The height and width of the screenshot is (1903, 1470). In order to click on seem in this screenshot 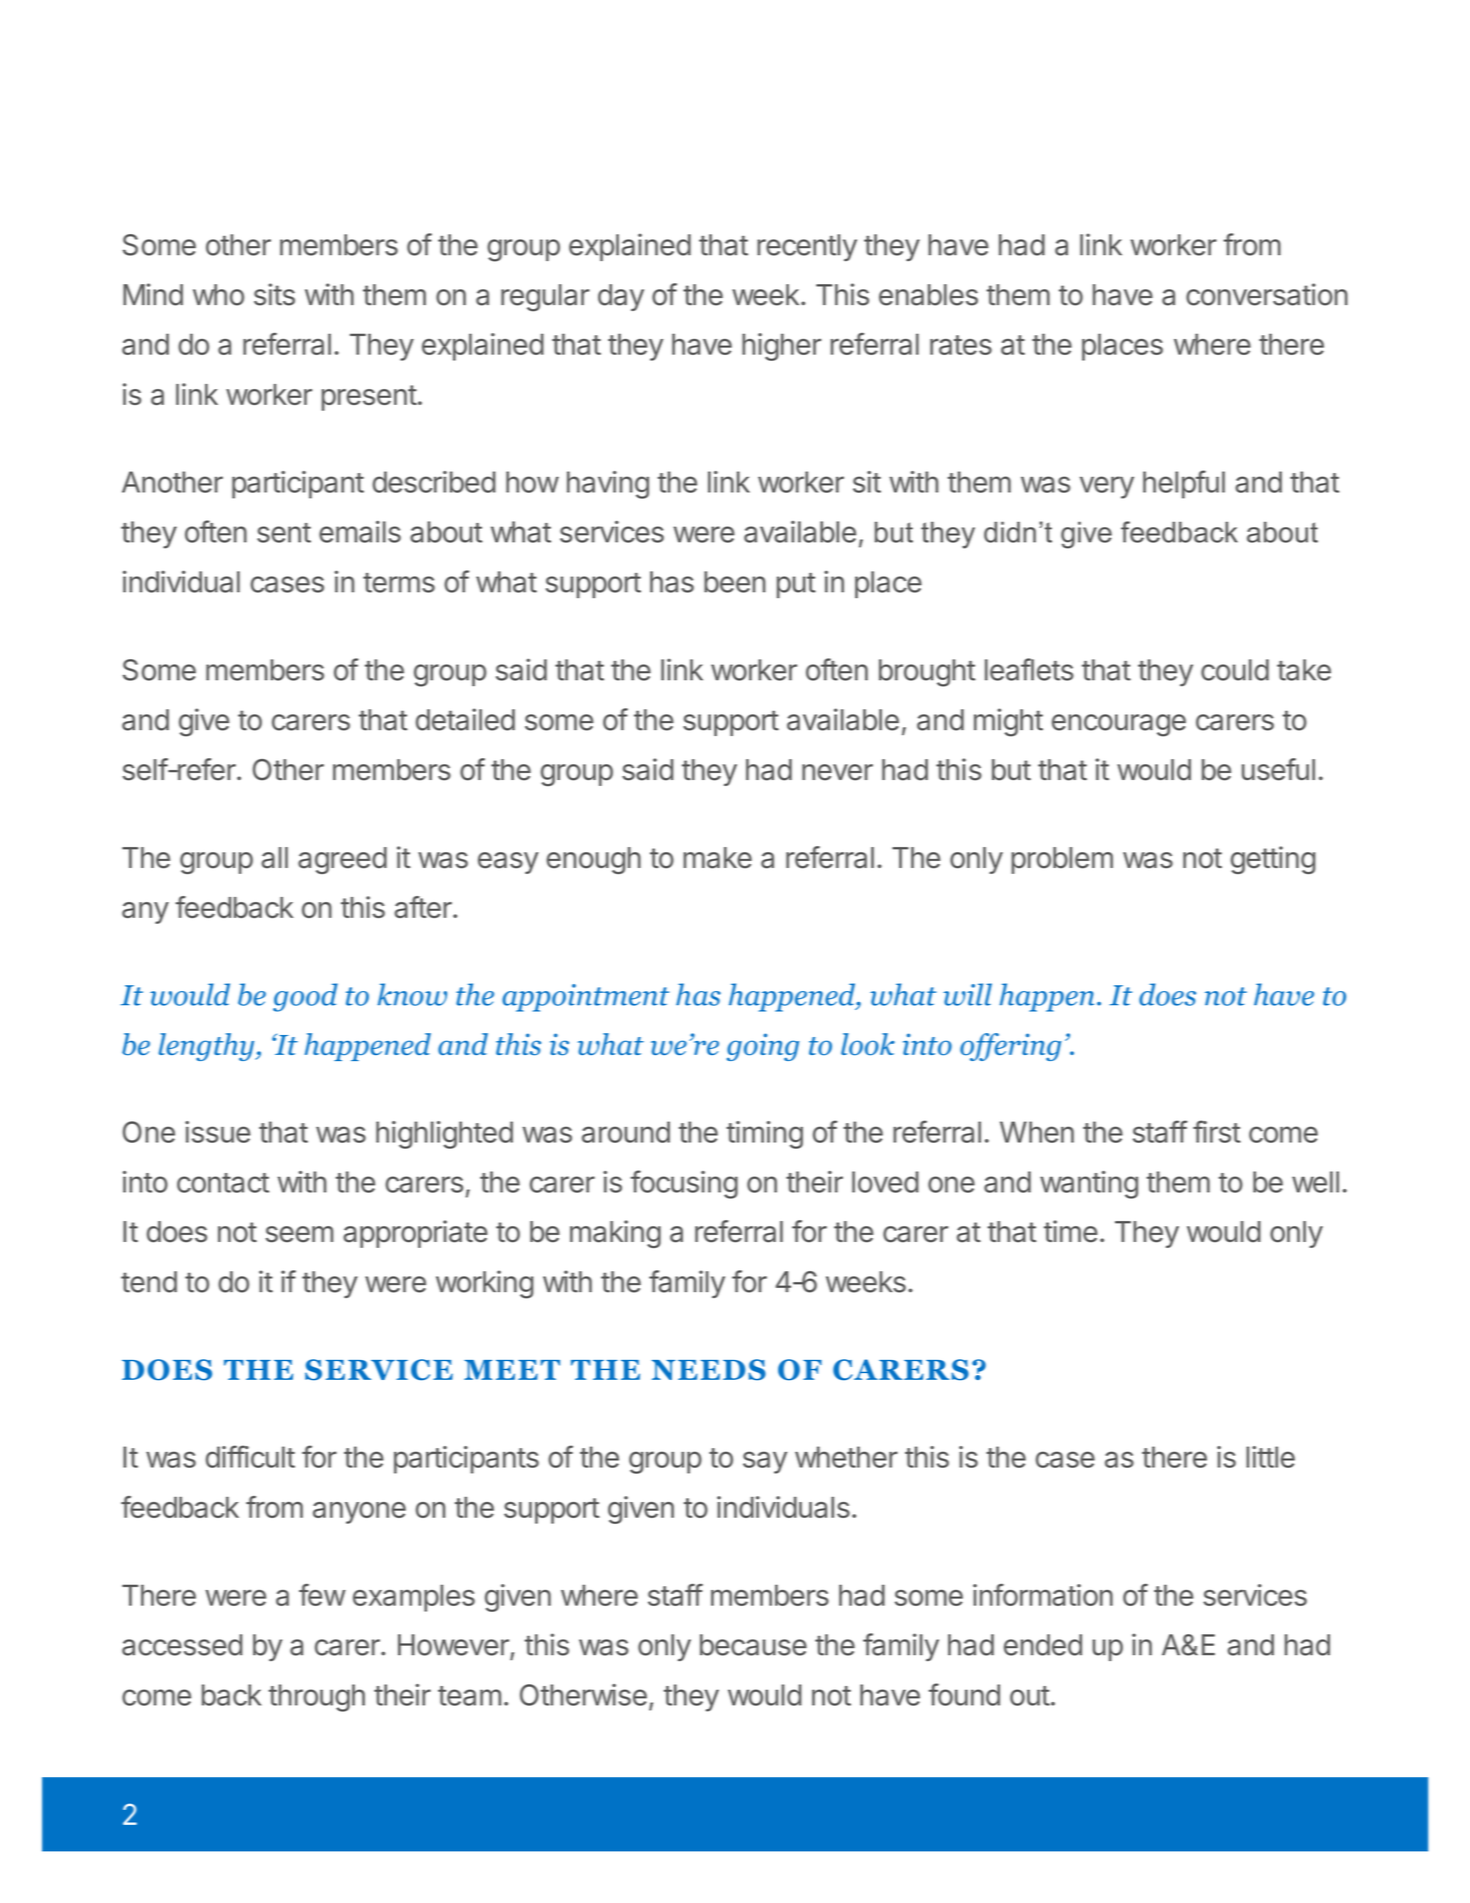, I will do `click(299, 1234)`.
